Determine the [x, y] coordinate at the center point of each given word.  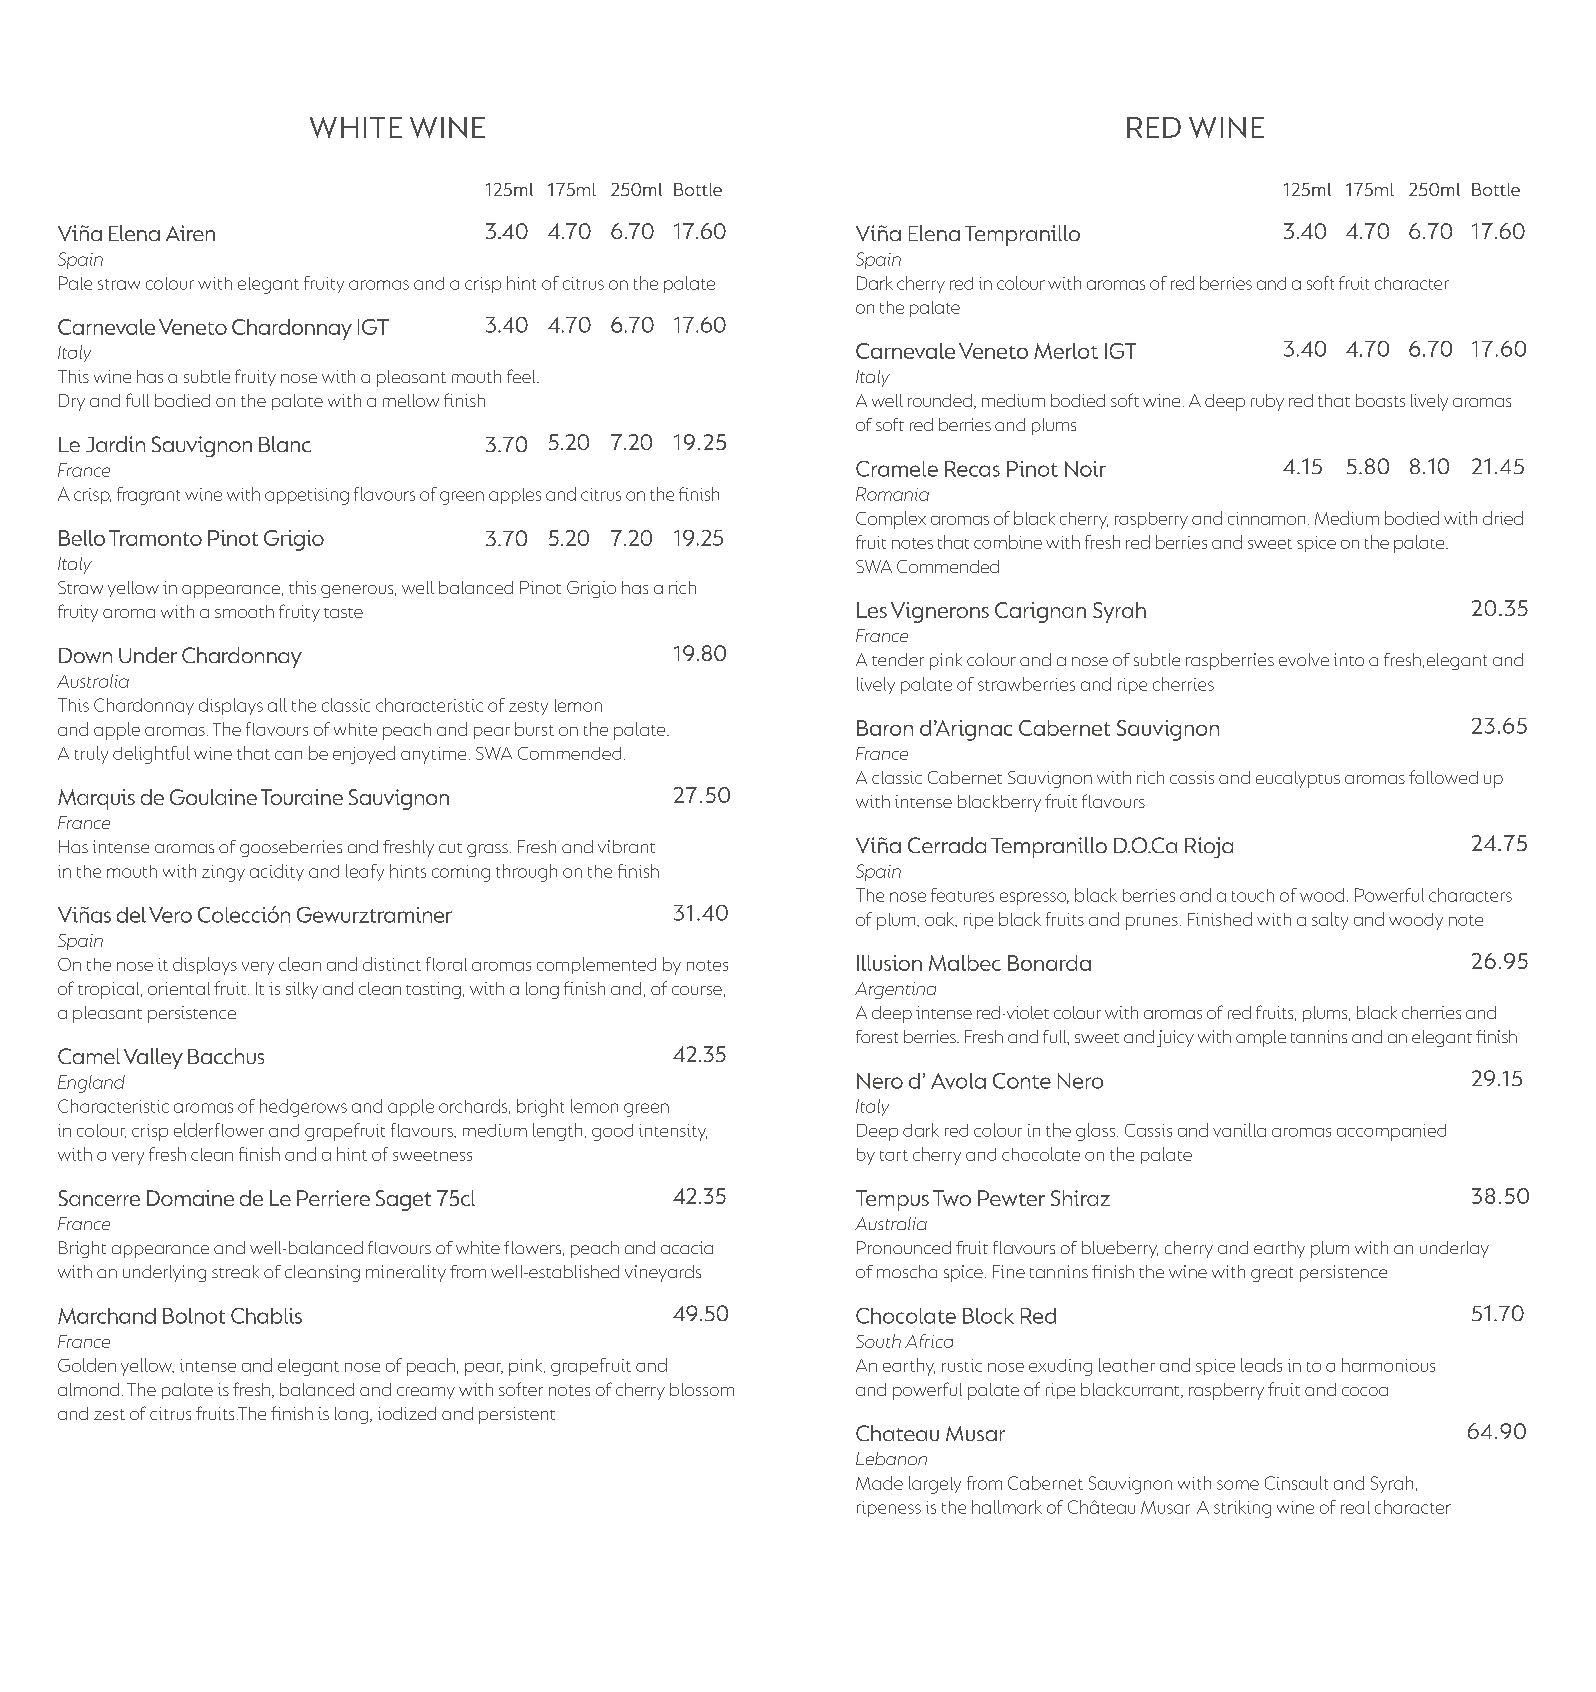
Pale [75, 283]
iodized [407, 1413]
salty [1330, 921]
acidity [277, 872]
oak [941, 919]
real [1355, 1507]
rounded [940, 400]
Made [879, 1483]
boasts [1380, 400]
